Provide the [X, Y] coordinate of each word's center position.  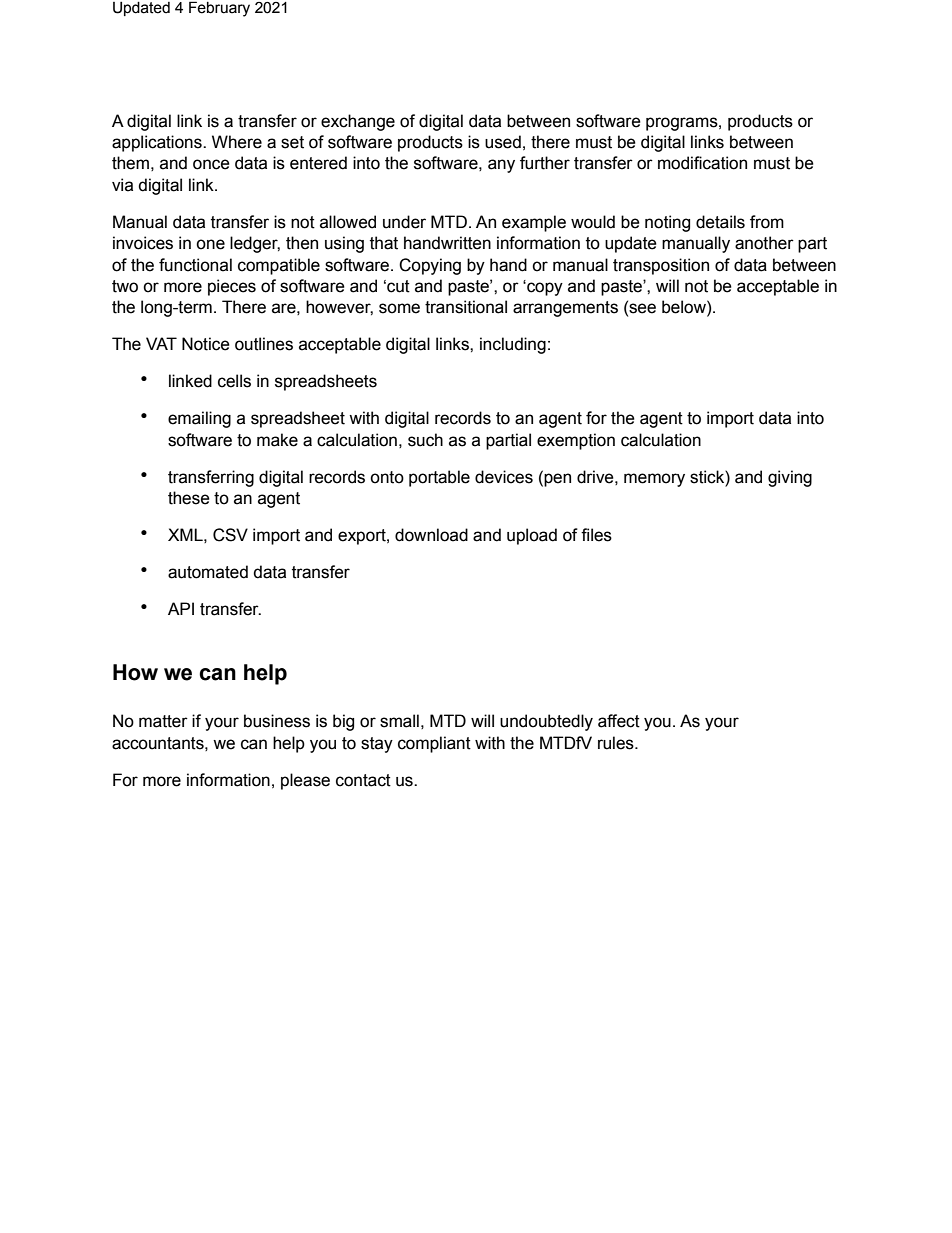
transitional [466, 307]
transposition [661, 266]
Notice [206, 344]
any [501, 166]
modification [702, 163]
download [431, 535]
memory [654, 480]
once [211, 164]
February [219, 9]
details [720, 222]
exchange [358, 122]
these [189, 498]
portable [439, 478]
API [181, 608]
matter [163, 721]
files [596, 535]
